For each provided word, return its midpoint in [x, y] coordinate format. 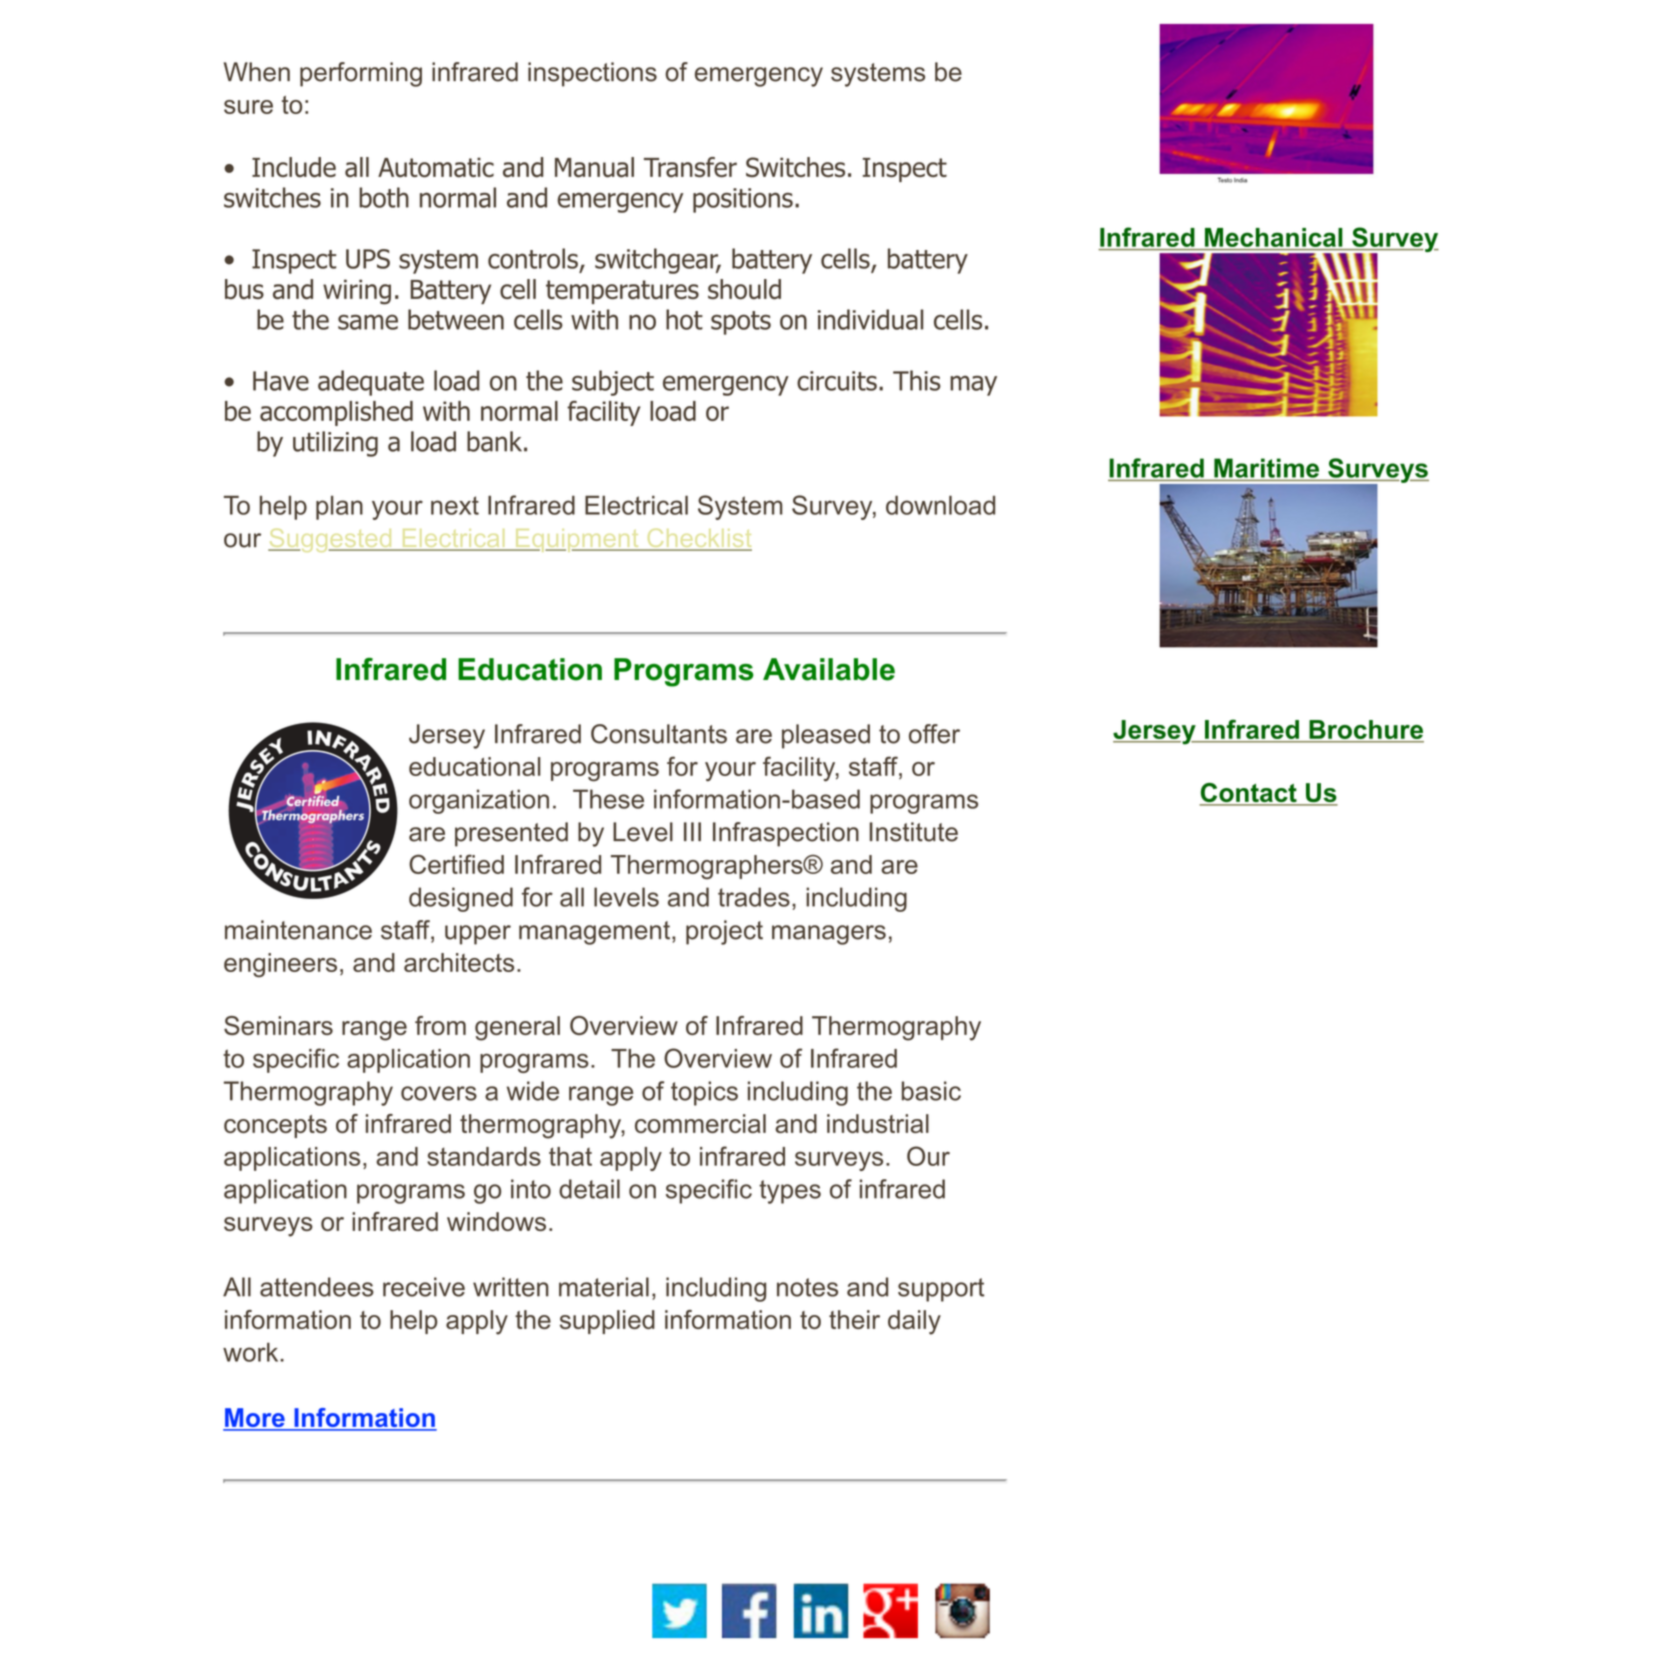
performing [361, 74]
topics [704, 1093]
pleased [826, 736]
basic [931, 1091]
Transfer [690, 167]
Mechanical [1273, 237]
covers [439, 1093]
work [252, 1352]
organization [479, 801]
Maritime [1266, 468]
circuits [837, 381]
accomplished [336, 413]
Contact [1249, 794]
